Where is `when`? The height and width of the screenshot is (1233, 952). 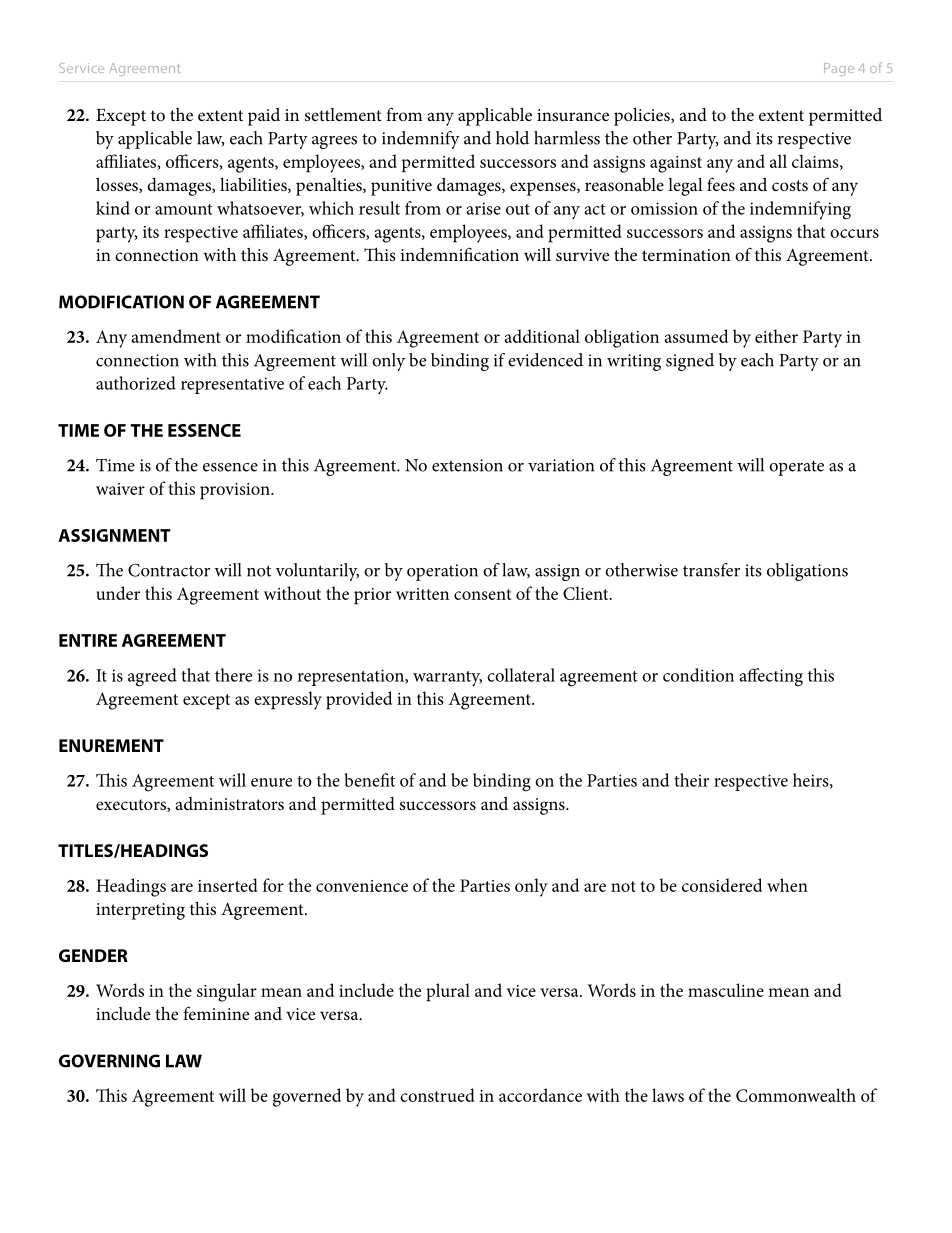
when is located at coordinates (787, 885).
